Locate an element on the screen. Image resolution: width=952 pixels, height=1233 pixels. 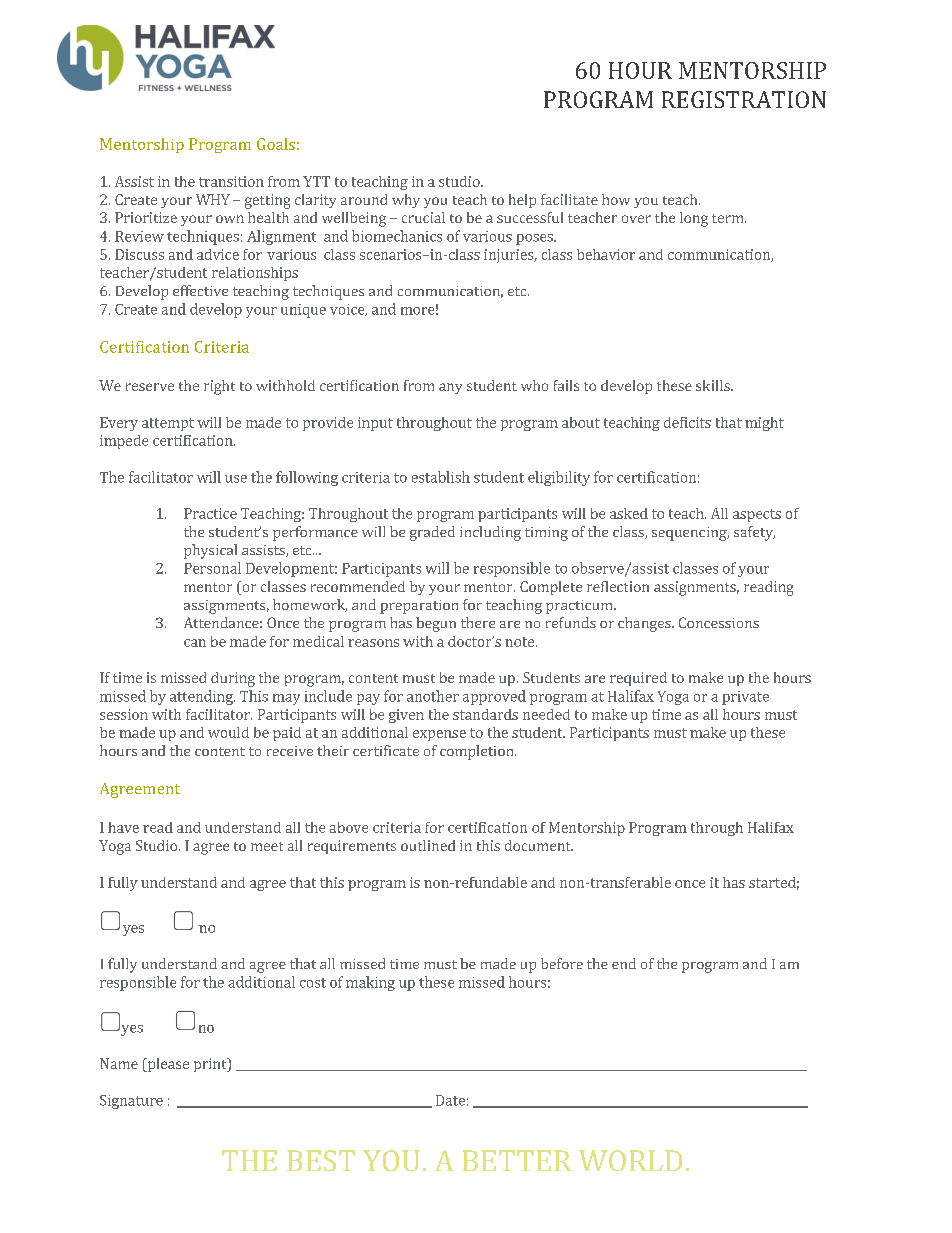
outlined is located at coordinates (428, 845).
